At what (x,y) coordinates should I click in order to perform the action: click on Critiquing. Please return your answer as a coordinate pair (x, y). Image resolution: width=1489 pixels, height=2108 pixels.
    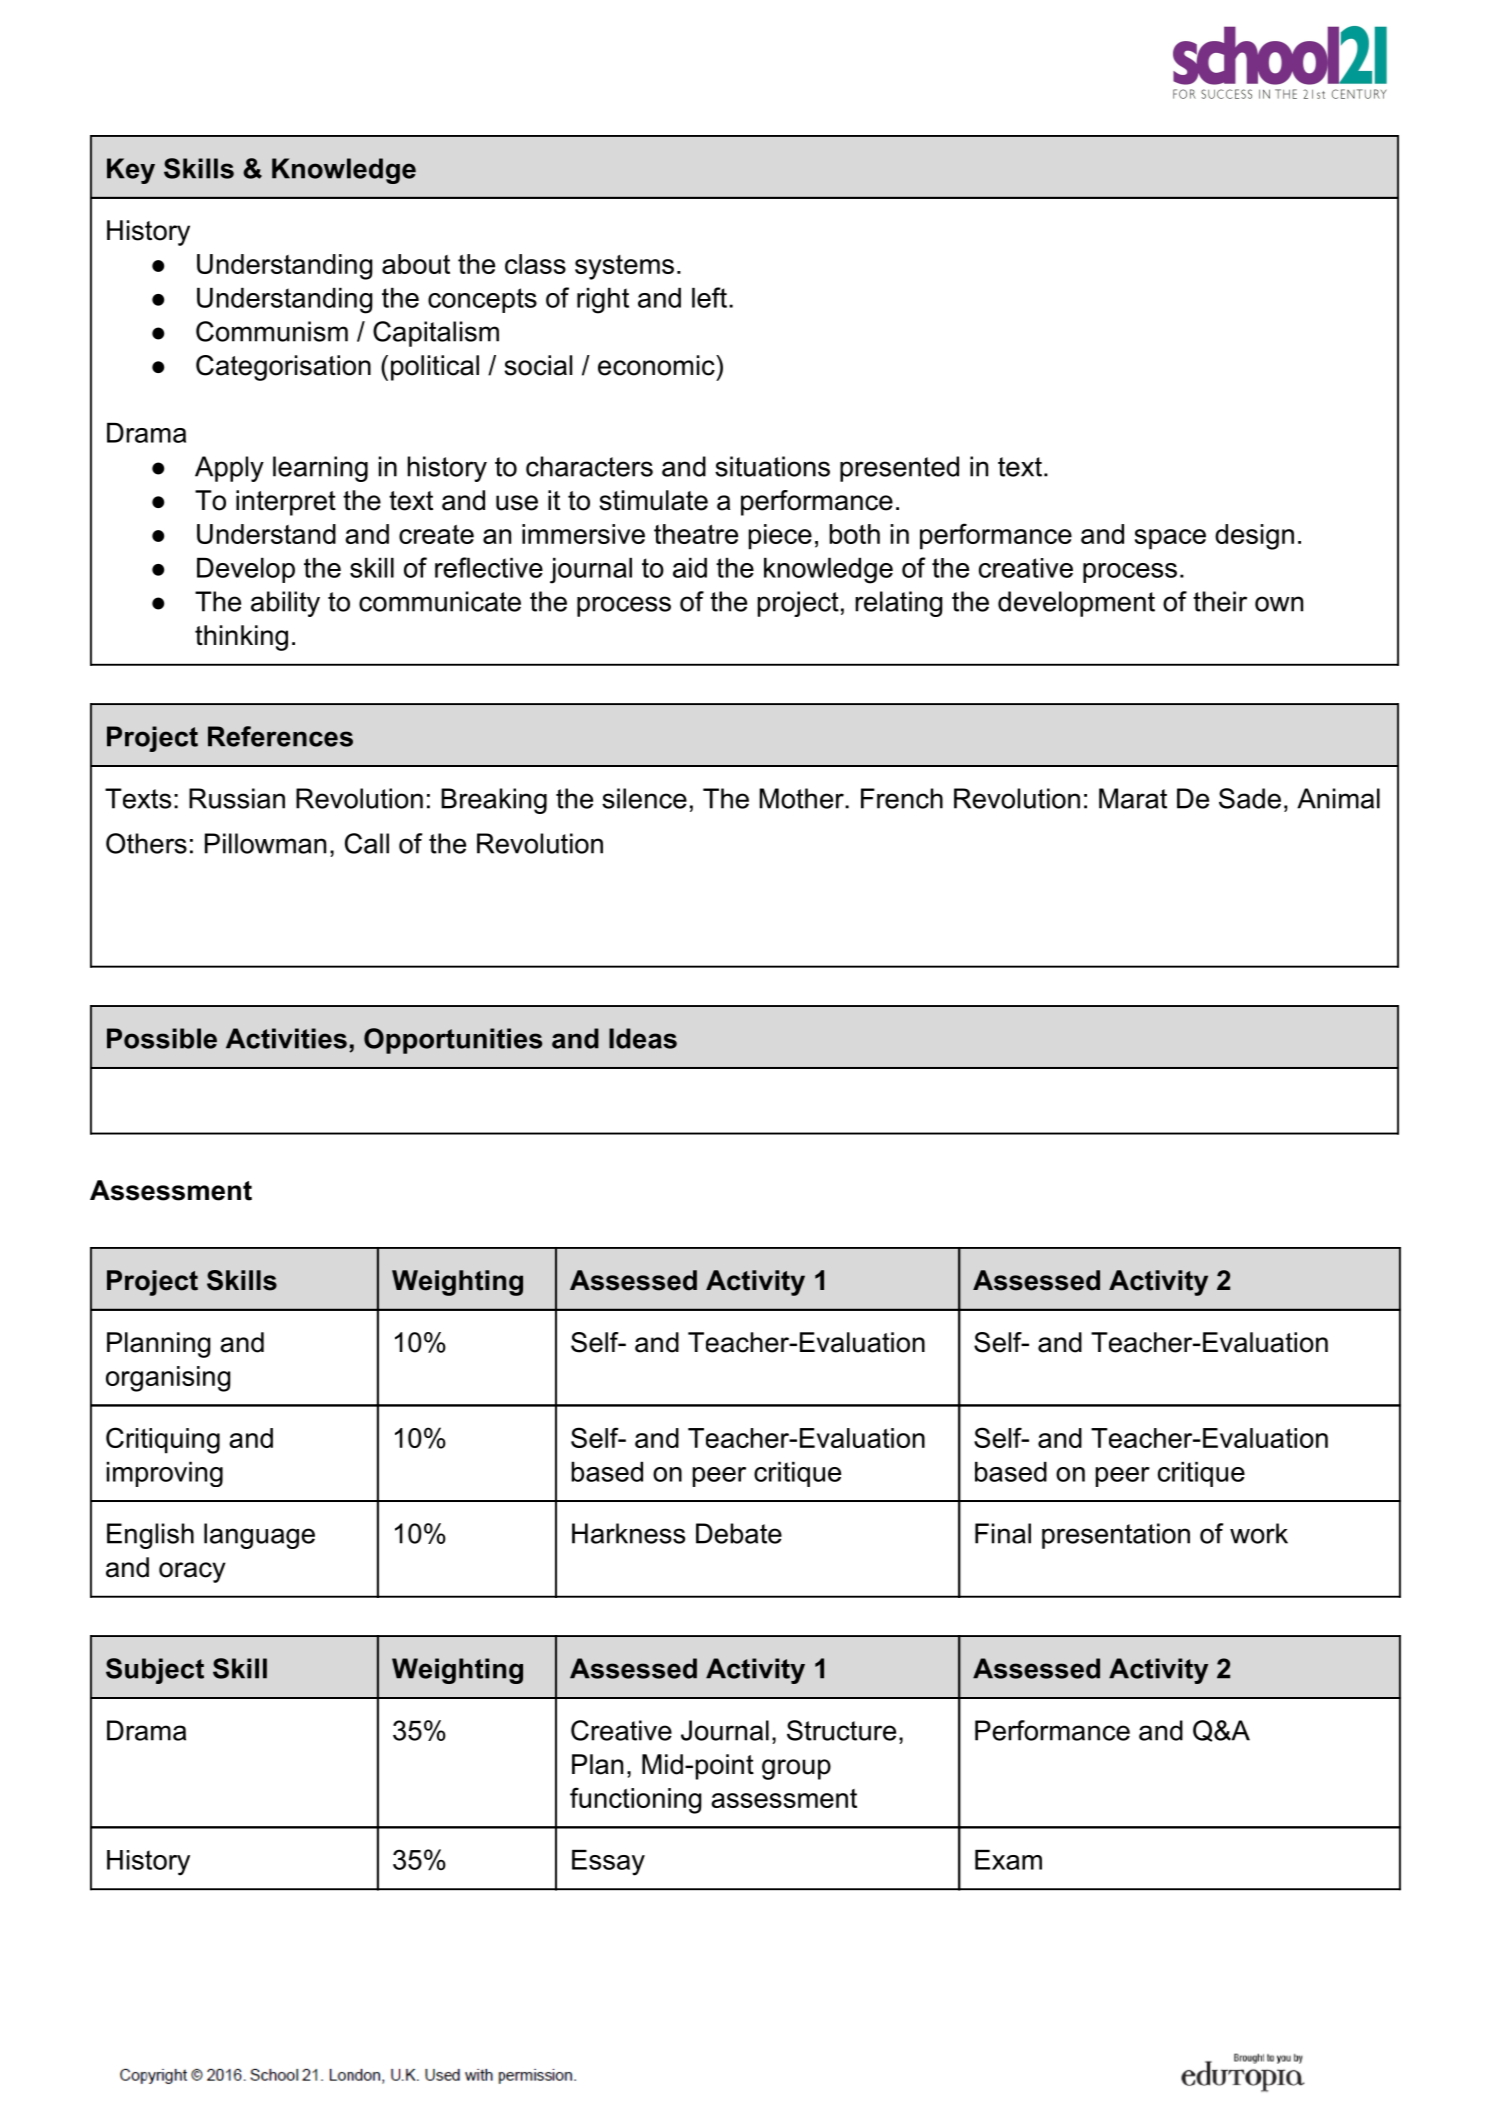
    Looking at the image, I should click on (163, 1440).
